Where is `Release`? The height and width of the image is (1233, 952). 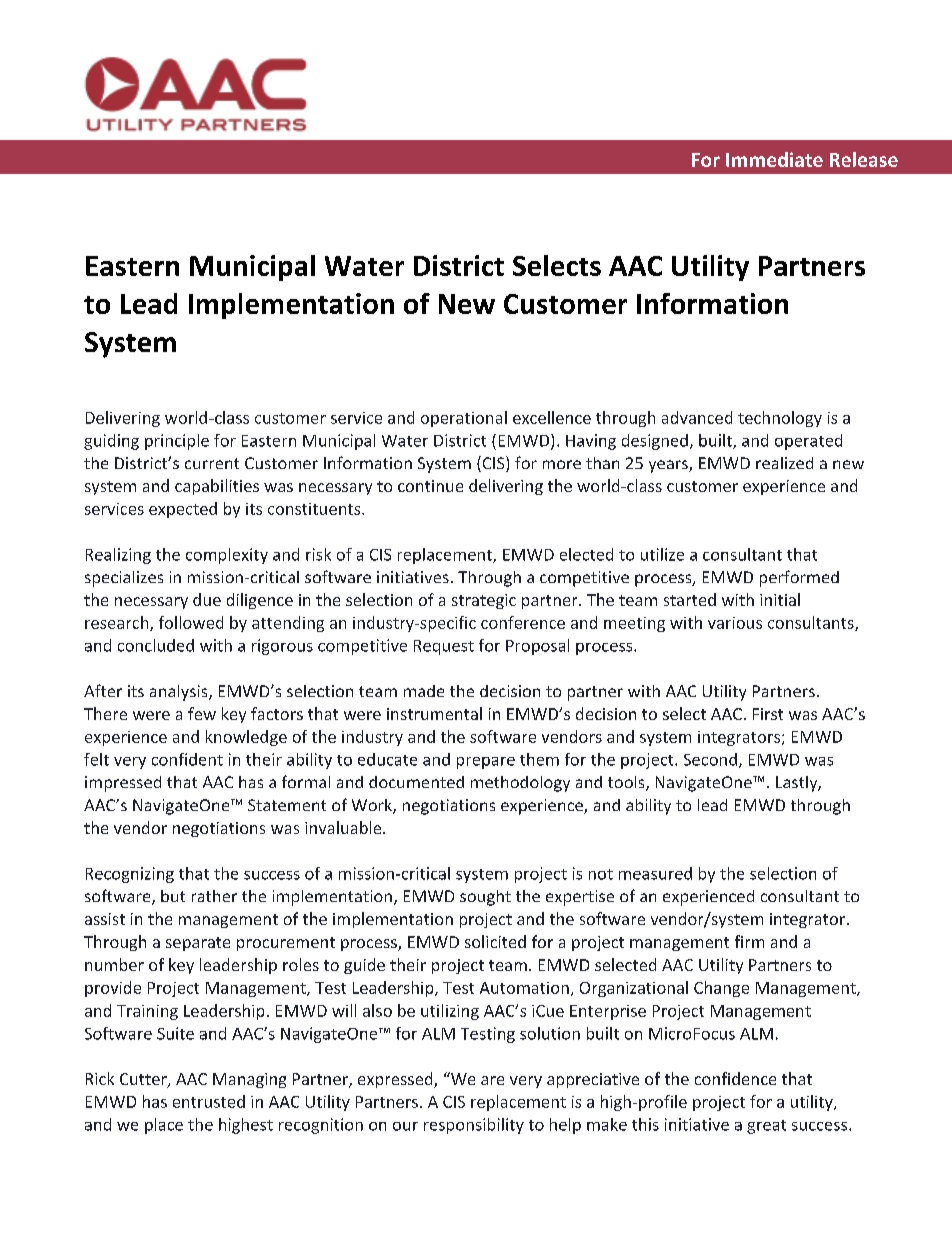 Release is located at coordinates (864, 159).
